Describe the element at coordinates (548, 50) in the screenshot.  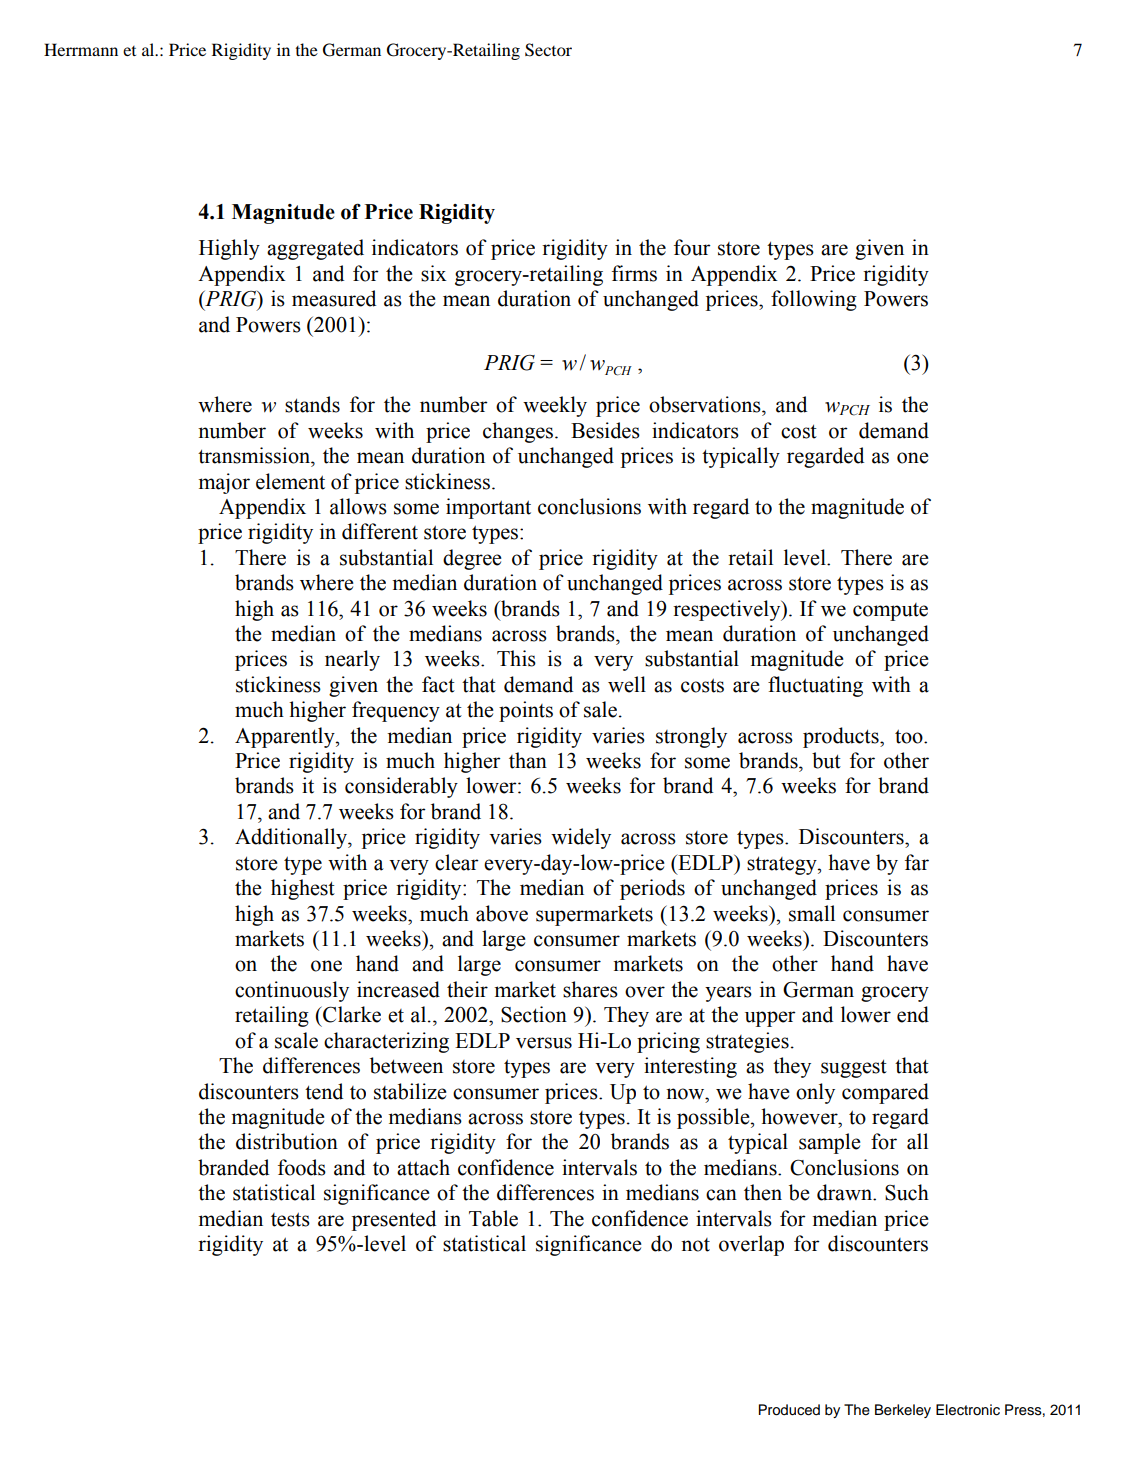
I see `Sector` at that location.
